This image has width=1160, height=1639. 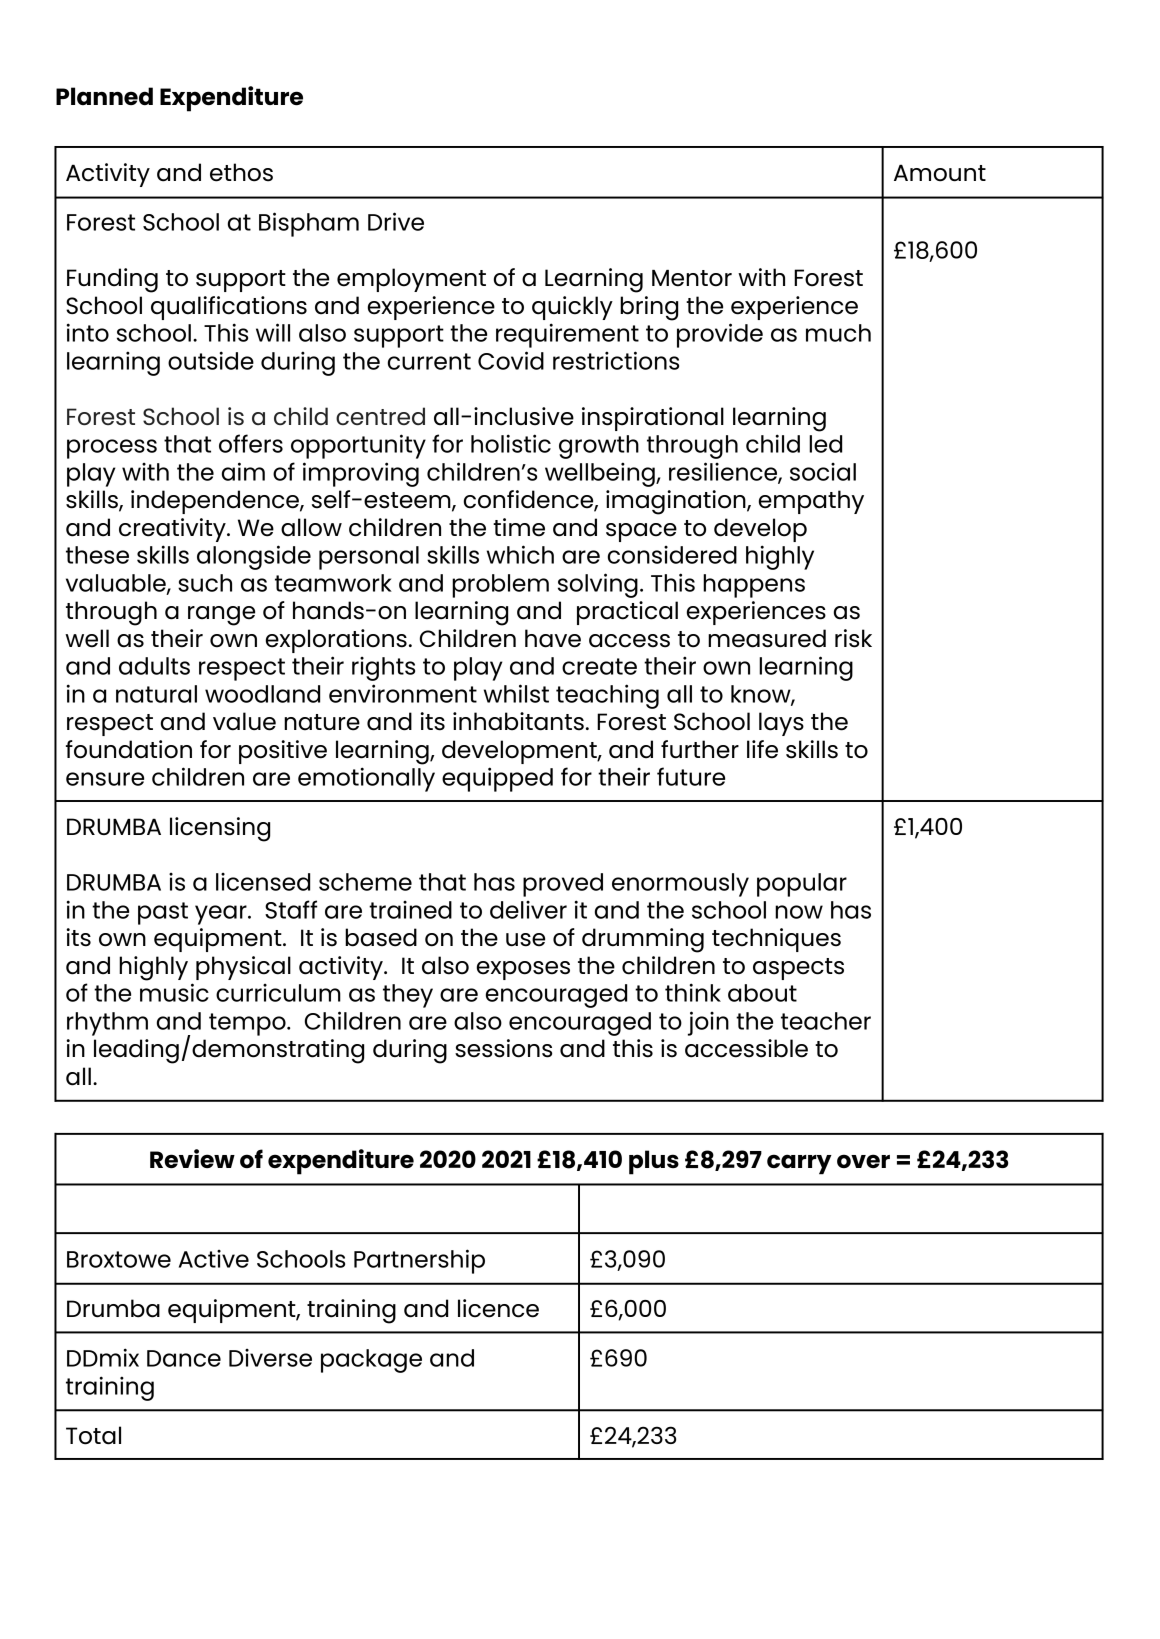 I want to click on ethos, so click(x=241, y=172).
